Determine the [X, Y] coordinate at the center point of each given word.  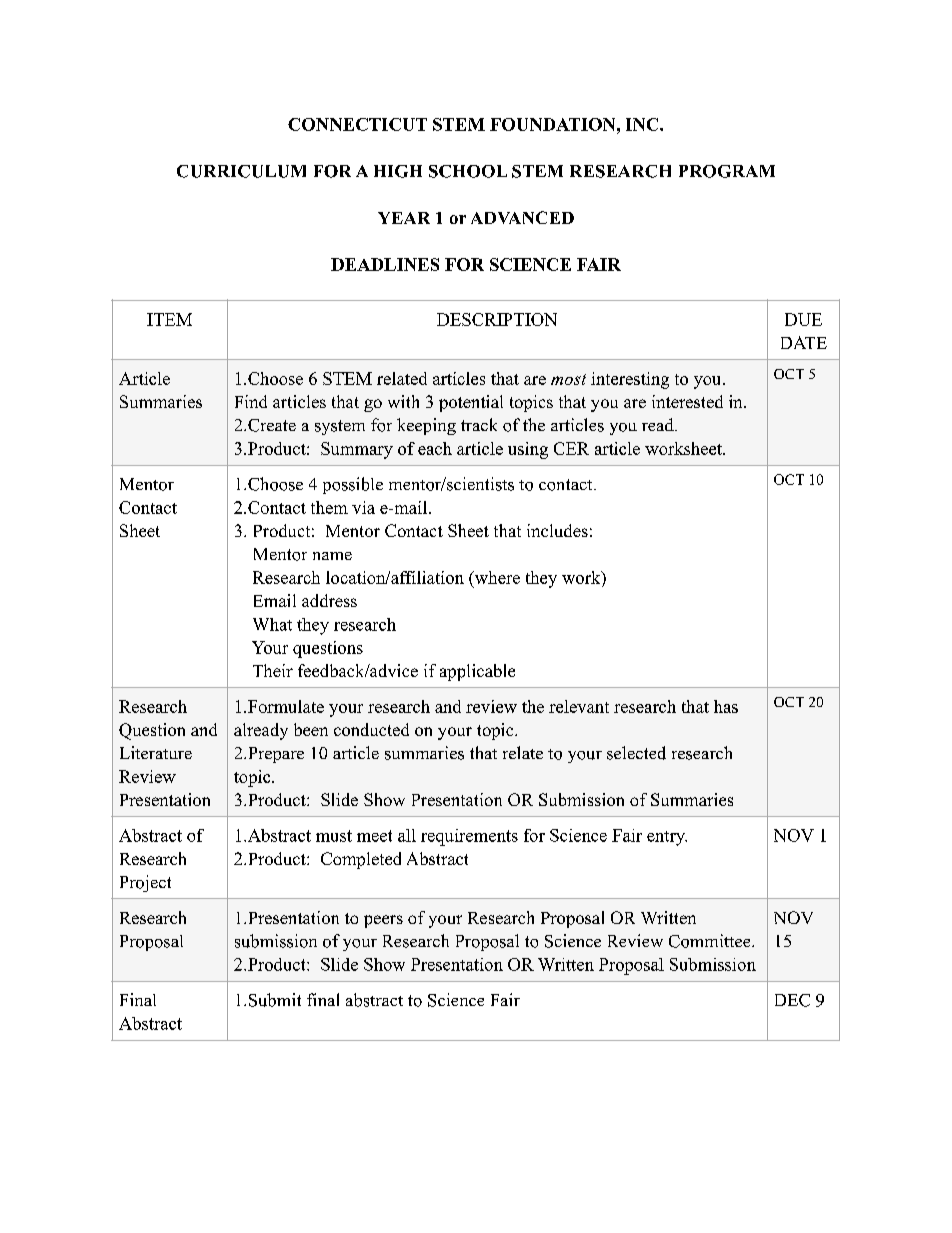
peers [383, 921]
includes [557, 530]
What [272, 624]
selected [636, 753]
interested [687, 401]
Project [145, 883]
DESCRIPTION [497, 319]
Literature [156, 752]
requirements [469, 837]
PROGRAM [727, 171]
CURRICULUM [241, 171]
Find [251, 401]
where [496, 577]
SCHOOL [468, 171]
